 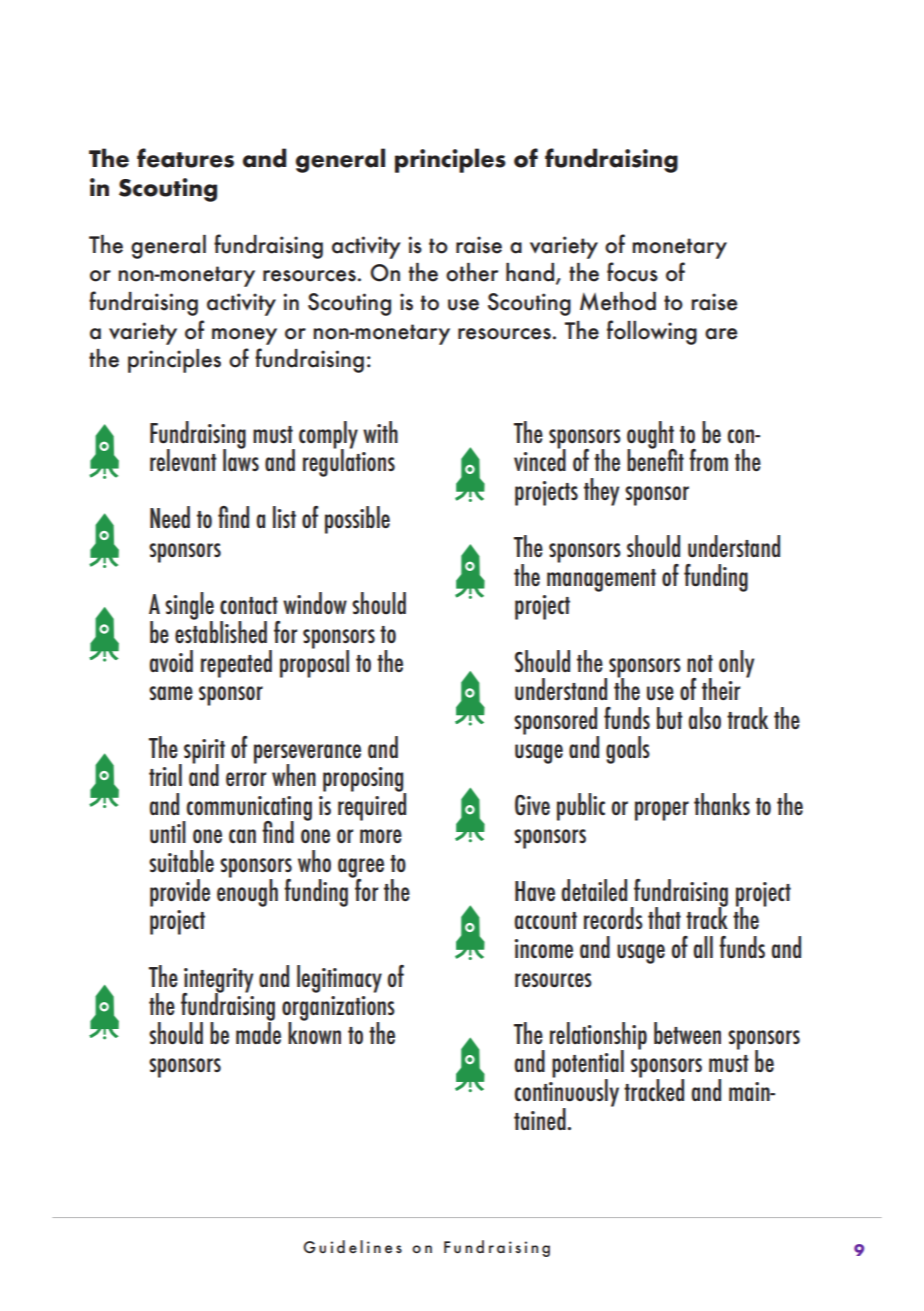 I want to click on features, so click(x=185, y=158).
